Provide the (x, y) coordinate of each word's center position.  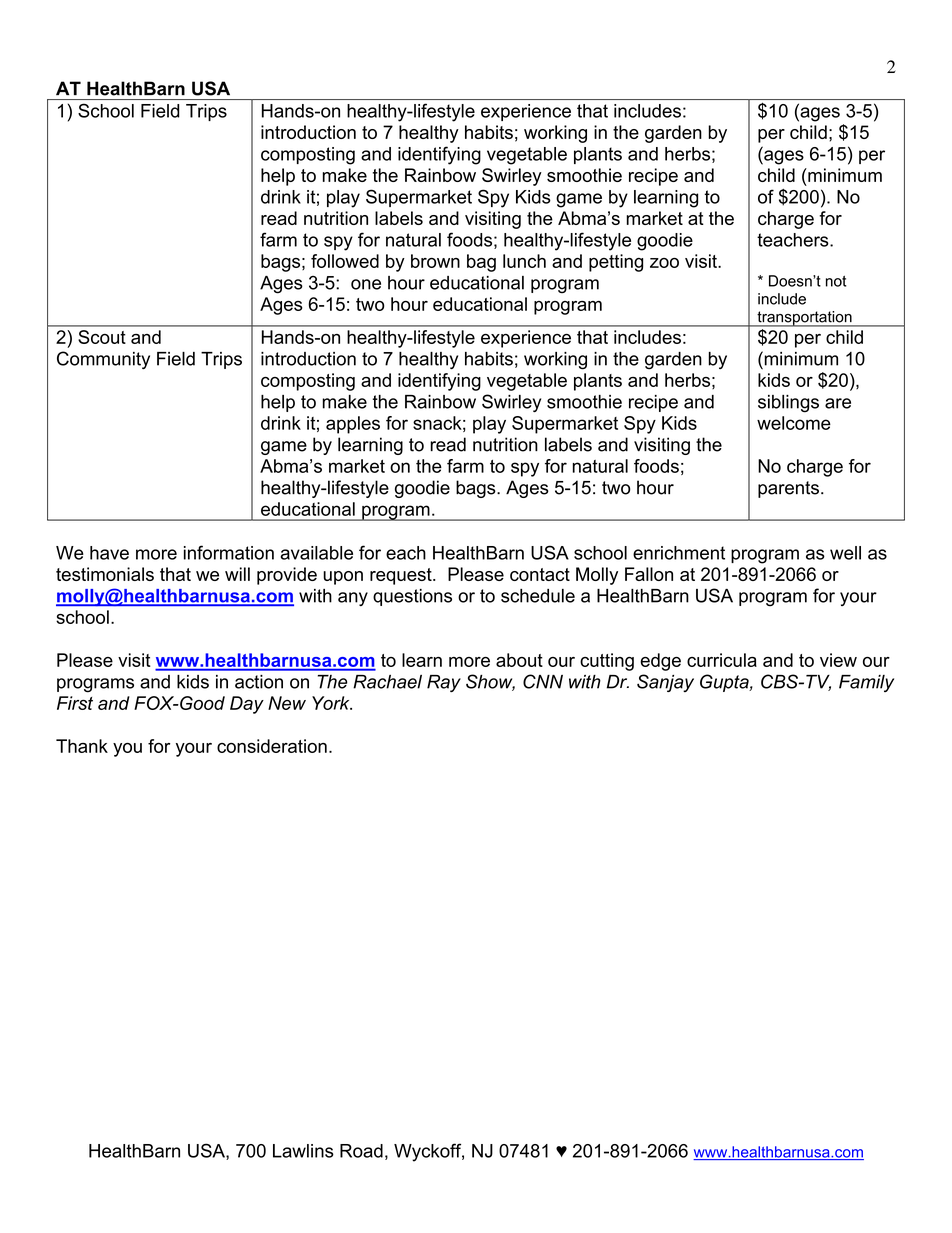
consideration (272, 746)
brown (435, 261)
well (845, 553)
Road (361, 1151)
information (229, 552)
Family (866, 683)
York (332, 703)
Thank (82, 746)
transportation (804, 319)
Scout (102, 337)
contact (540, 574)
